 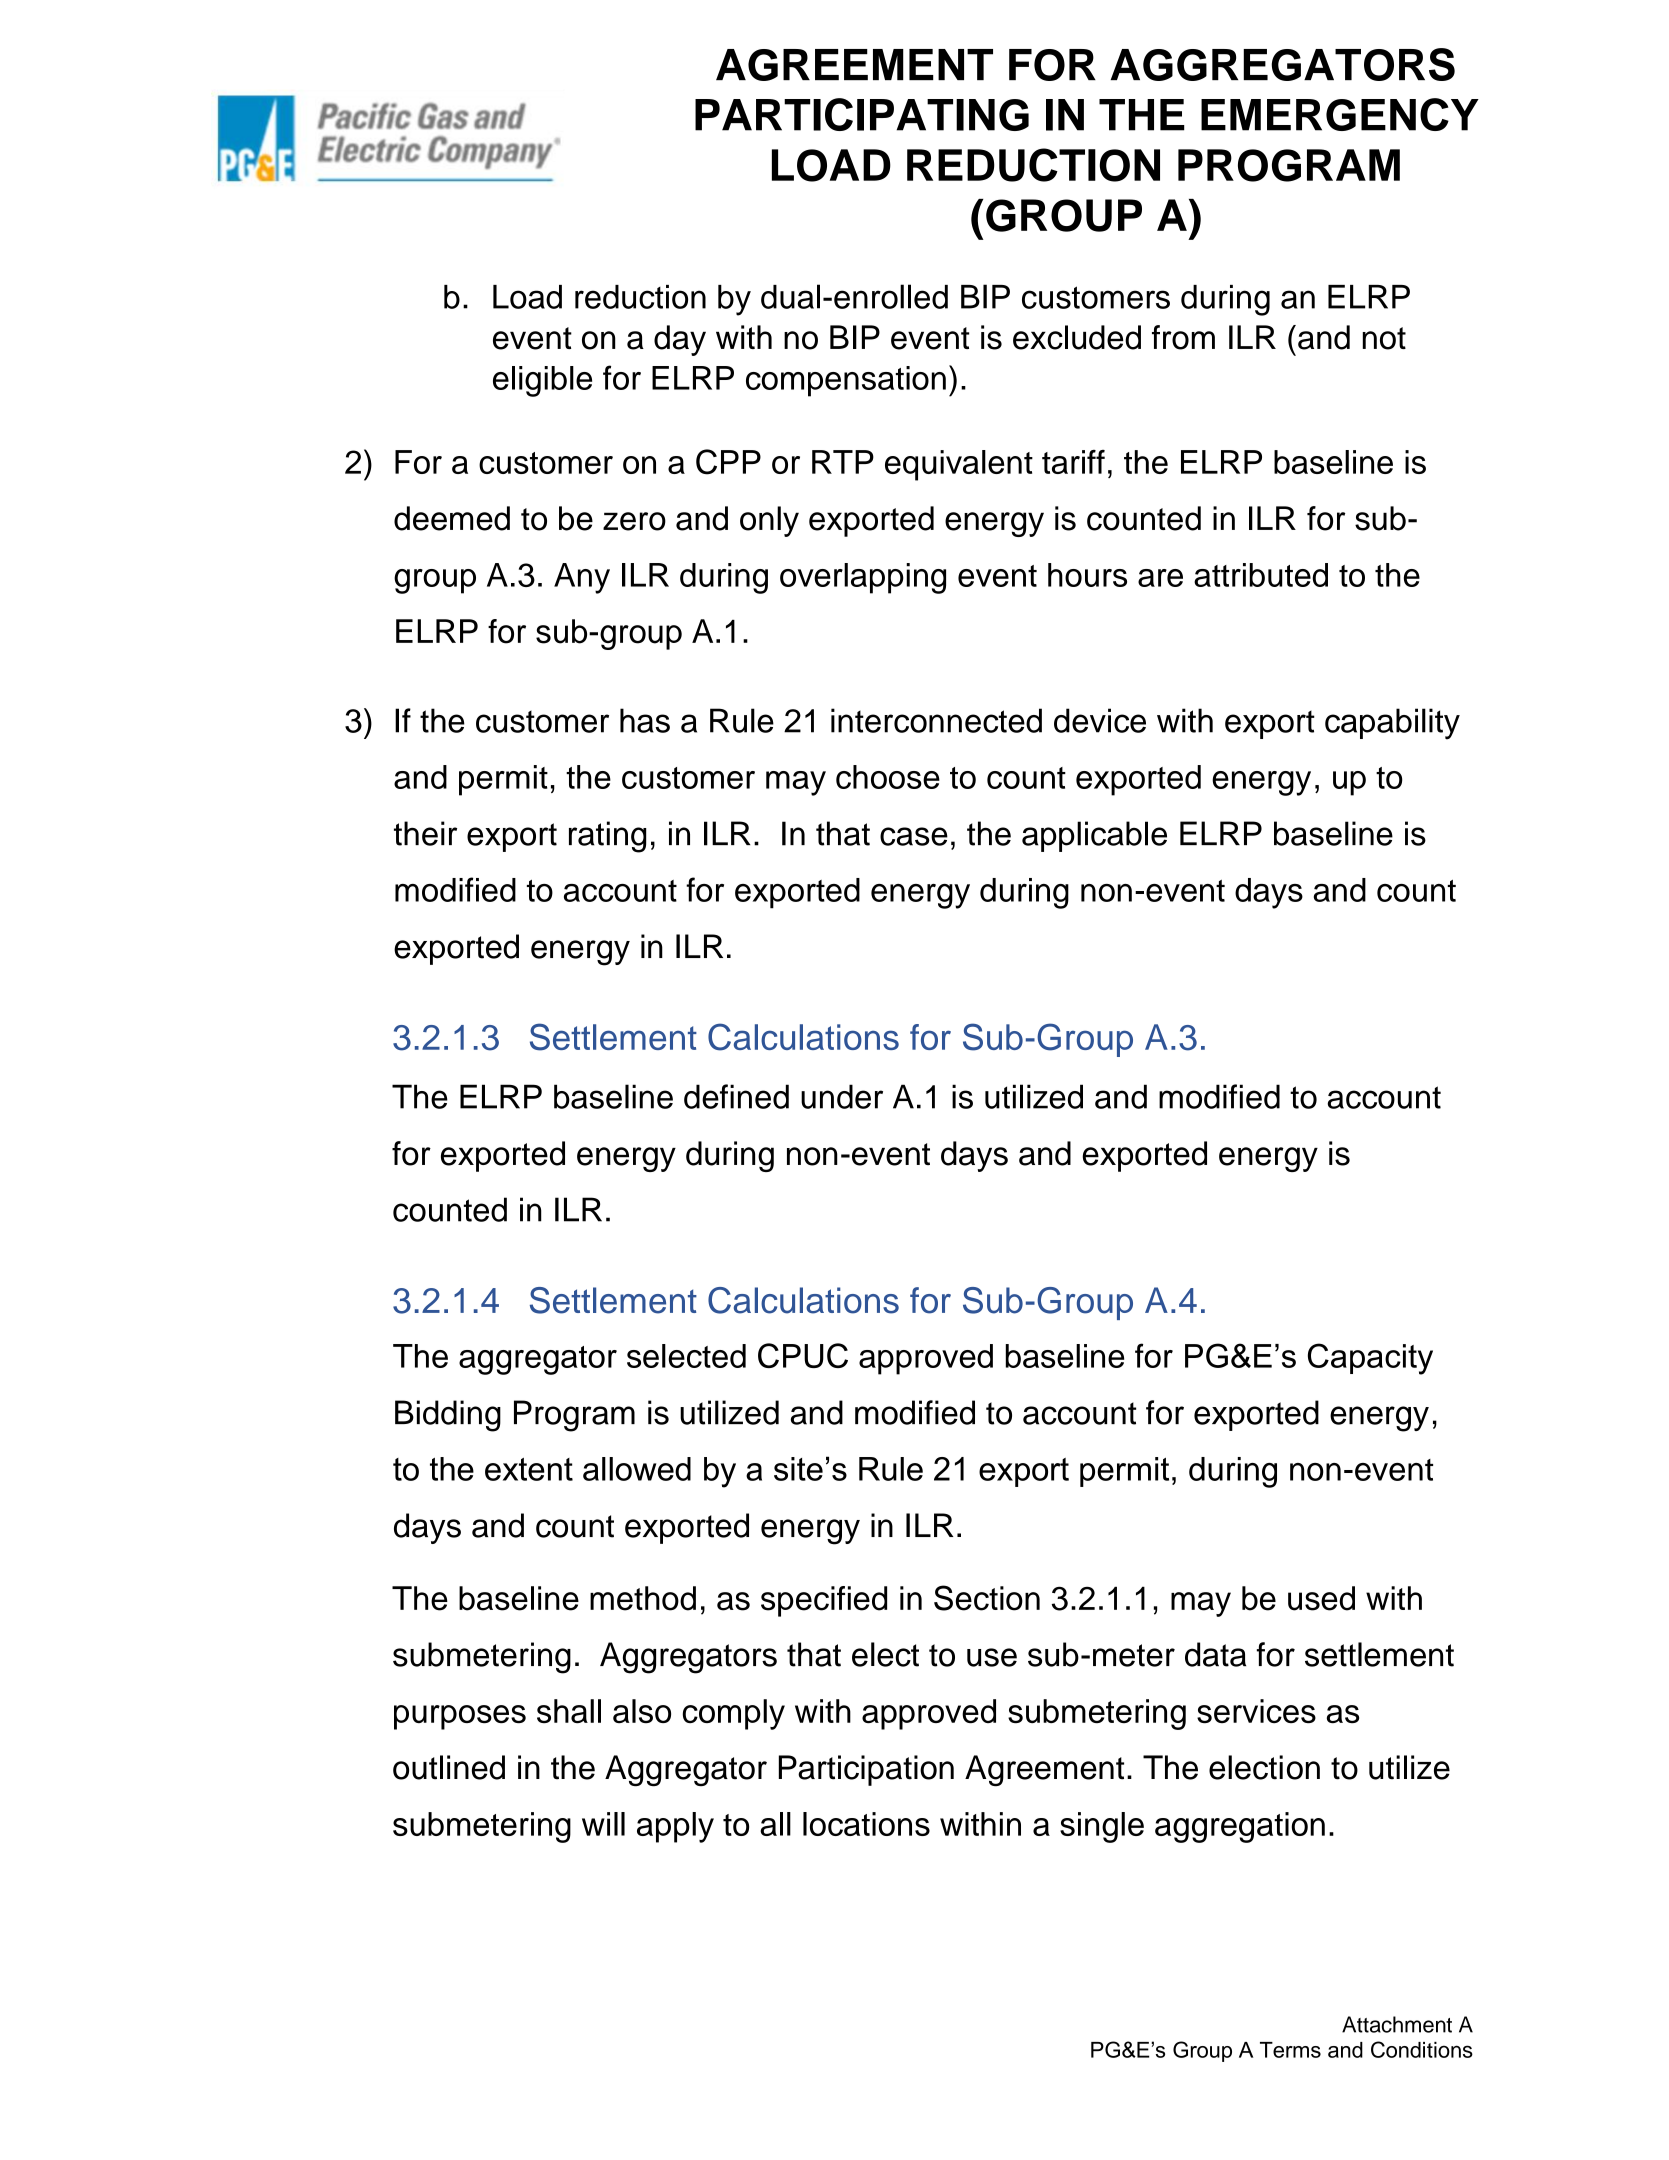 What do you see at coordinates (1370, 1359) in the screenshot?
I see `Capacity` at bounding box center [1370, 1359].
